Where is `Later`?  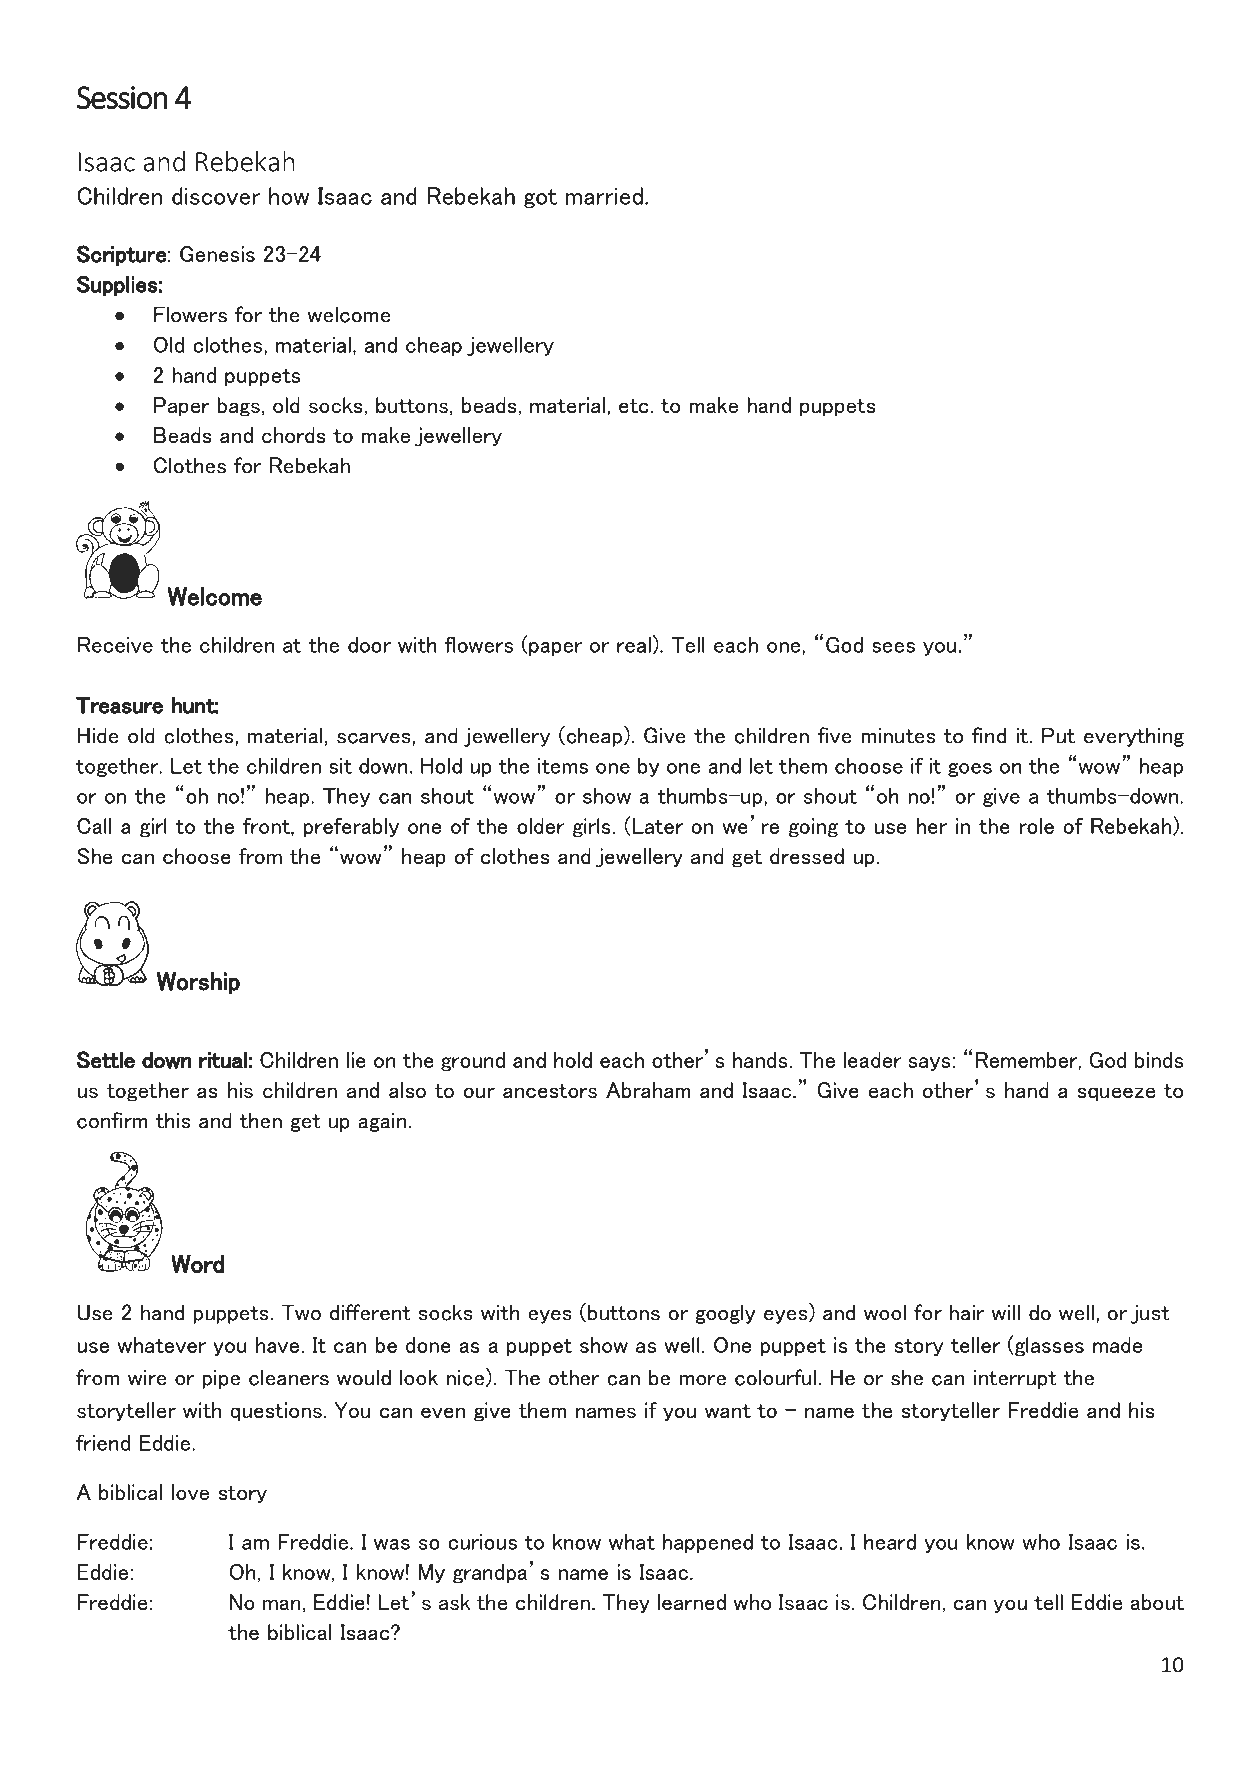
Later is located at coordinates (658, 826).
